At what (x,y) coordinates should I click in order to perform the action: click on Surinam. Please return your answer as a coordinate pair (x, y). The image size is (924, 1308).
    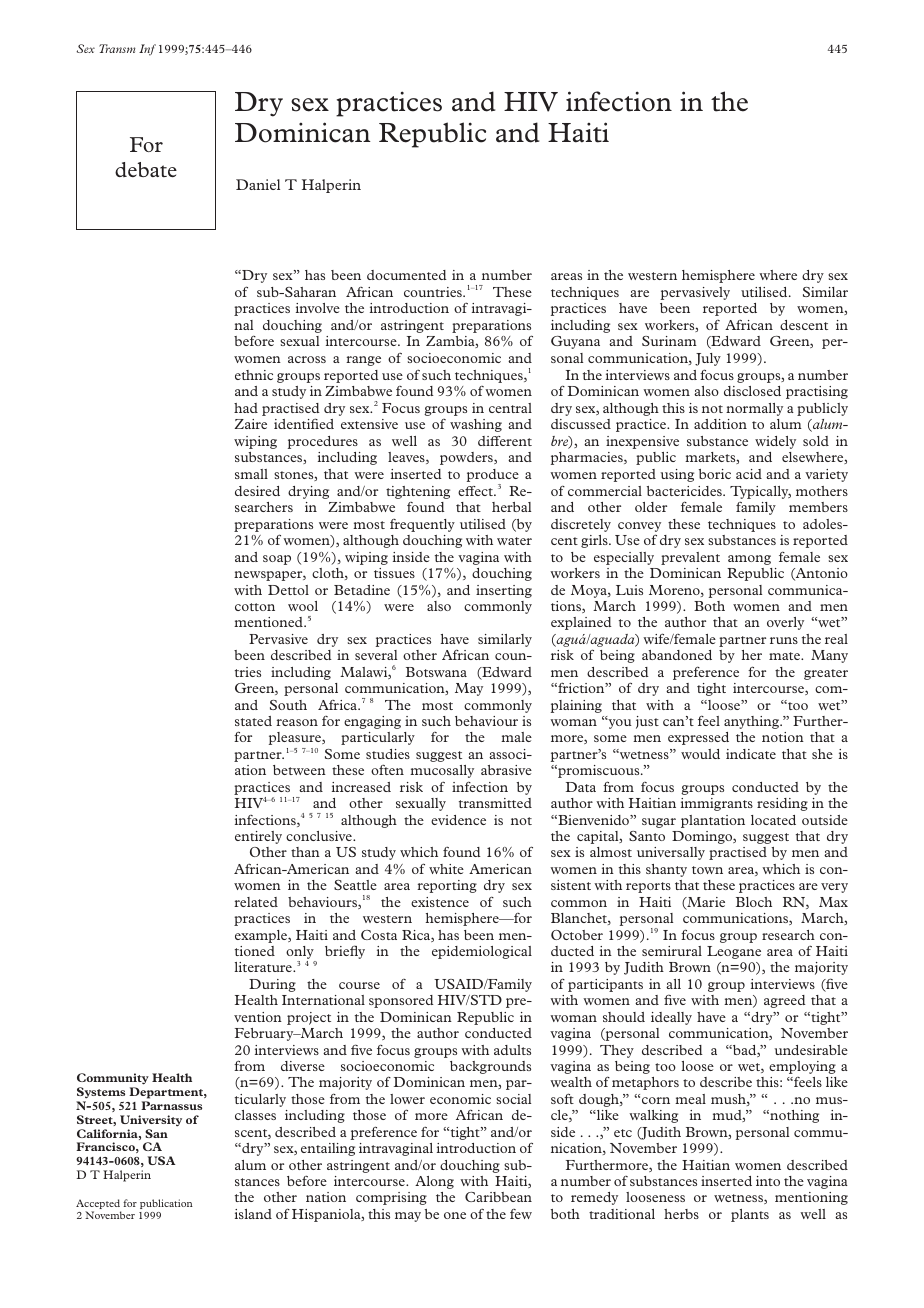
    Looking at the image, I should click on (669, 341).
